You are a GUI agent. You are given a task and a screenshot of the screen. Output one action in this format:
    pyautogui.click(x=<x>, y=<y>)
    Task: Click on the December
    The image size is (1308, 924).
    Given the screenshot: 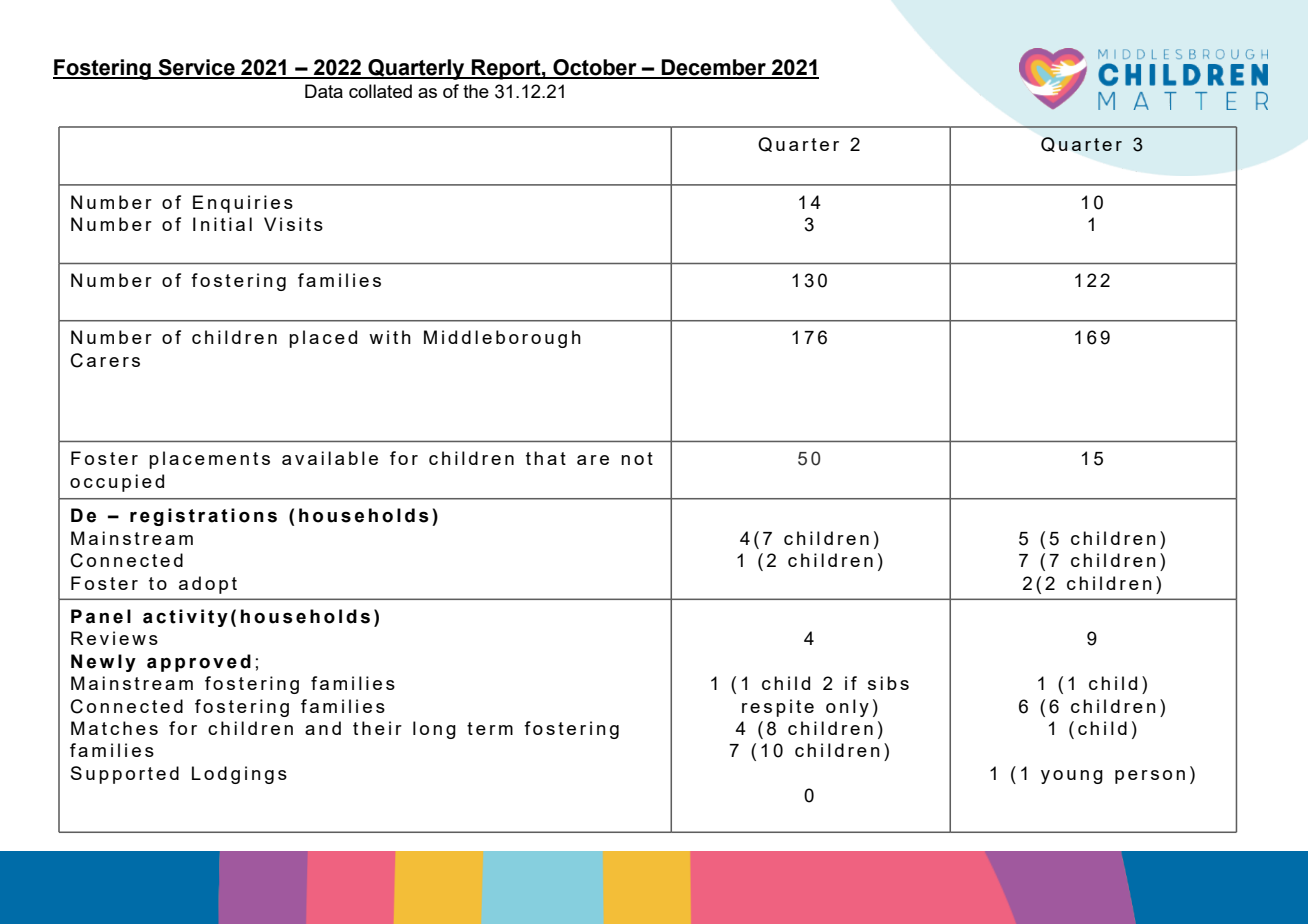 What is the action you would take?
    pyautogui.click(x=713, y=68)
